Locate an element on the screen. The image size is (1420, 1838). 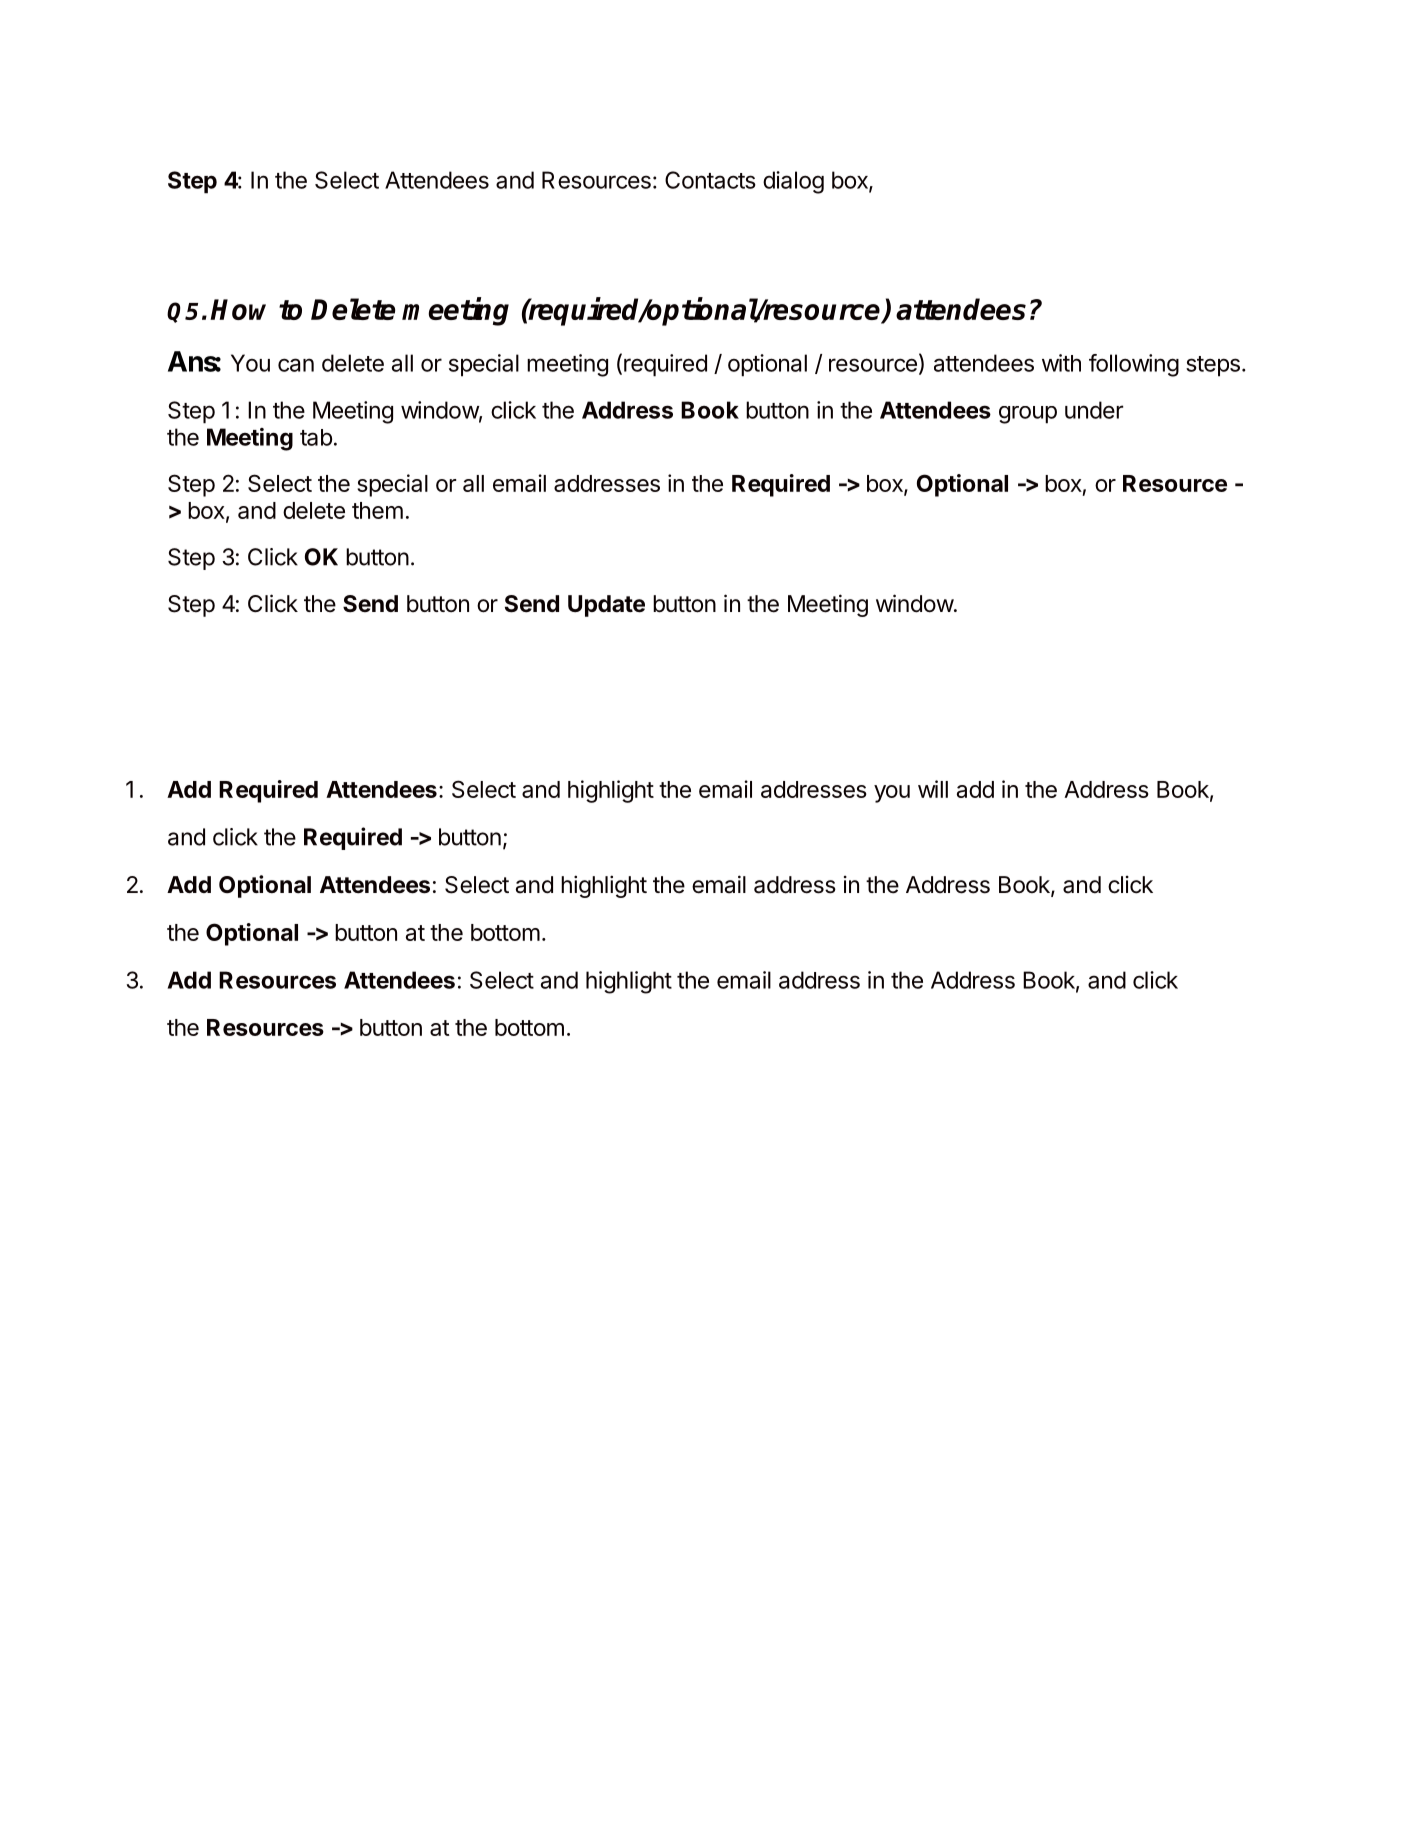
will is located at coordinates (933, 789).
